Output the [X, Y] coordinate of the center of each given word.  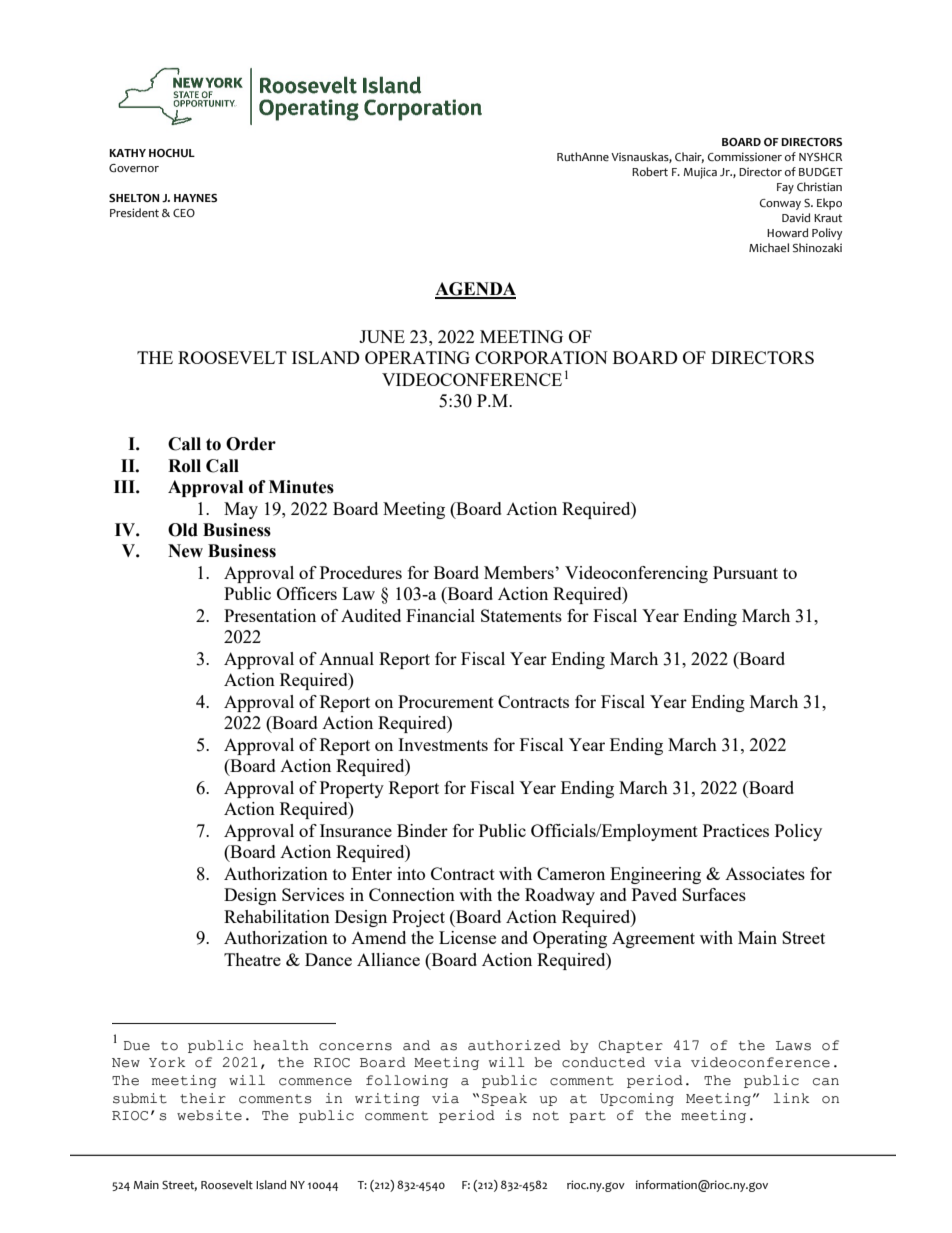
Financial [440, 615]
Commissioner [745, 157]
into [411, 873]
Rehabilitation [277, 916]
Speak [504, 1099]
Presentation [270, 615]
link [791, 1098]
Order [251, 444]
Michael [769, 248]
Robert [650, 171]
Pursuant [745, 572]
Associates [765, 873]
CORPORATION [541, 357]
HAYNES [195, 198]
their [203, 1098]
